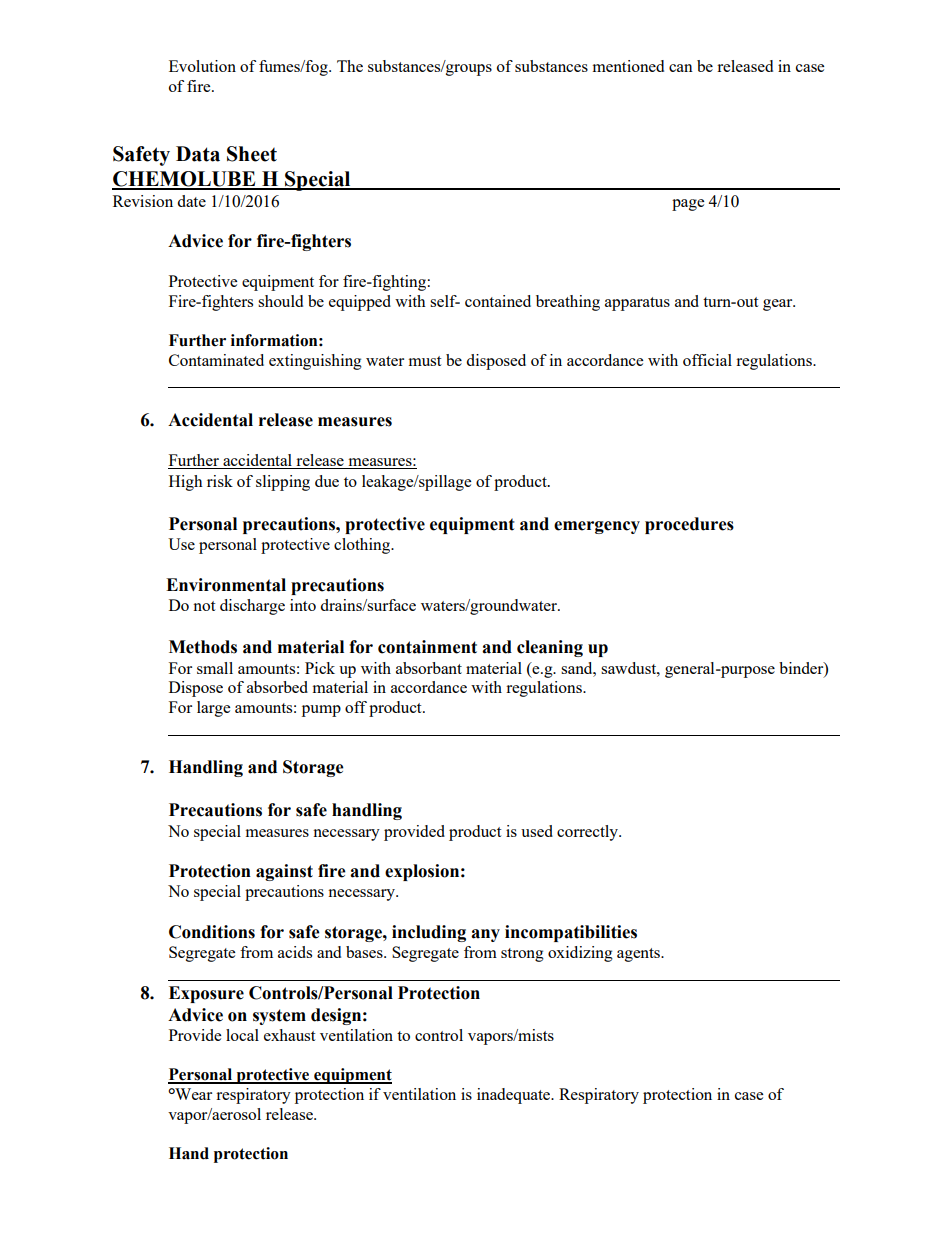 Image resolution: width=952 pixels, height=1233 pixels. What do you see at coordinates (202, 66) in the screenshot?
I see `Evolution` at bounding box center [202, 66].
